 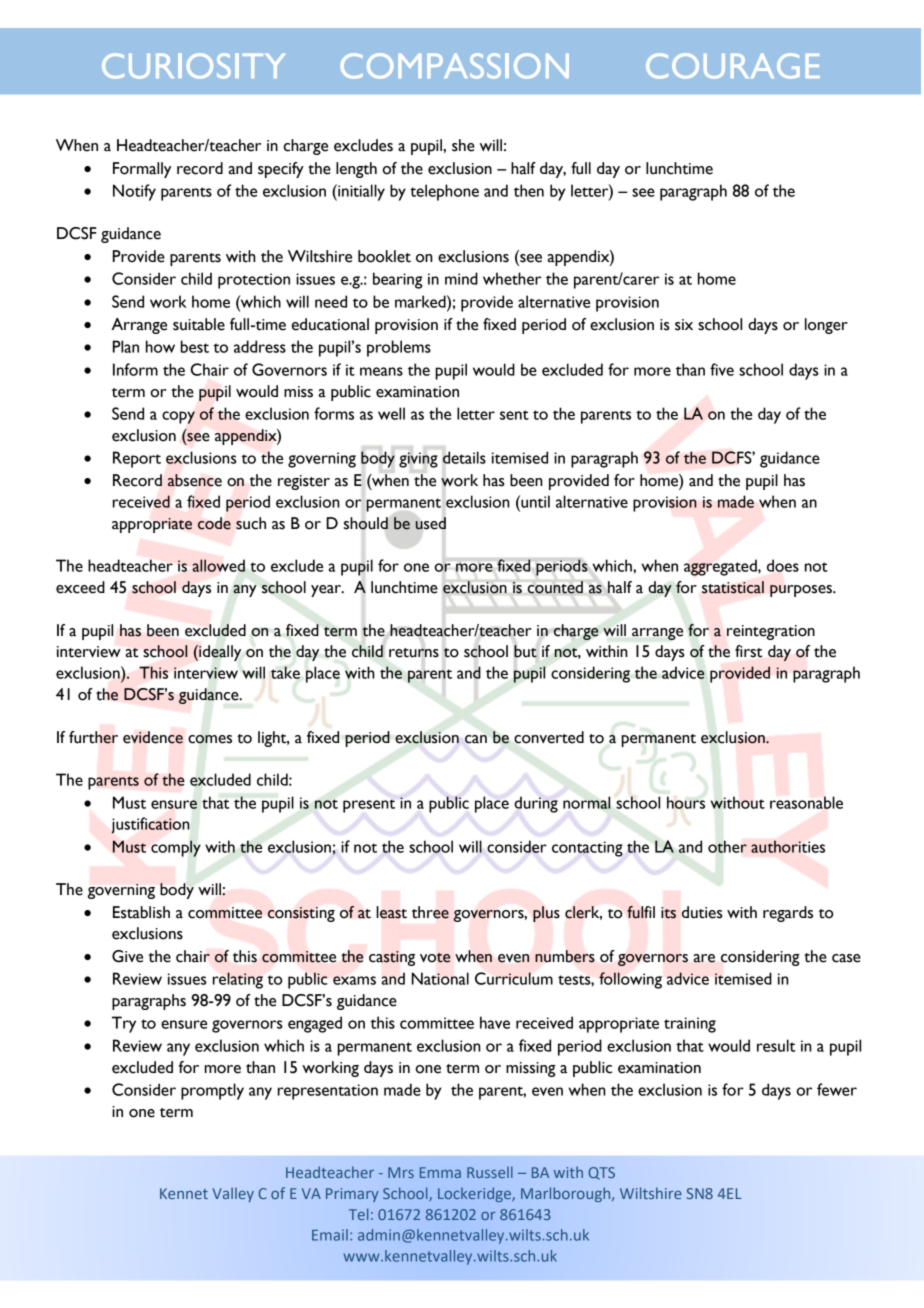 I want to click on Emma, so click(x=440, y=1172).
